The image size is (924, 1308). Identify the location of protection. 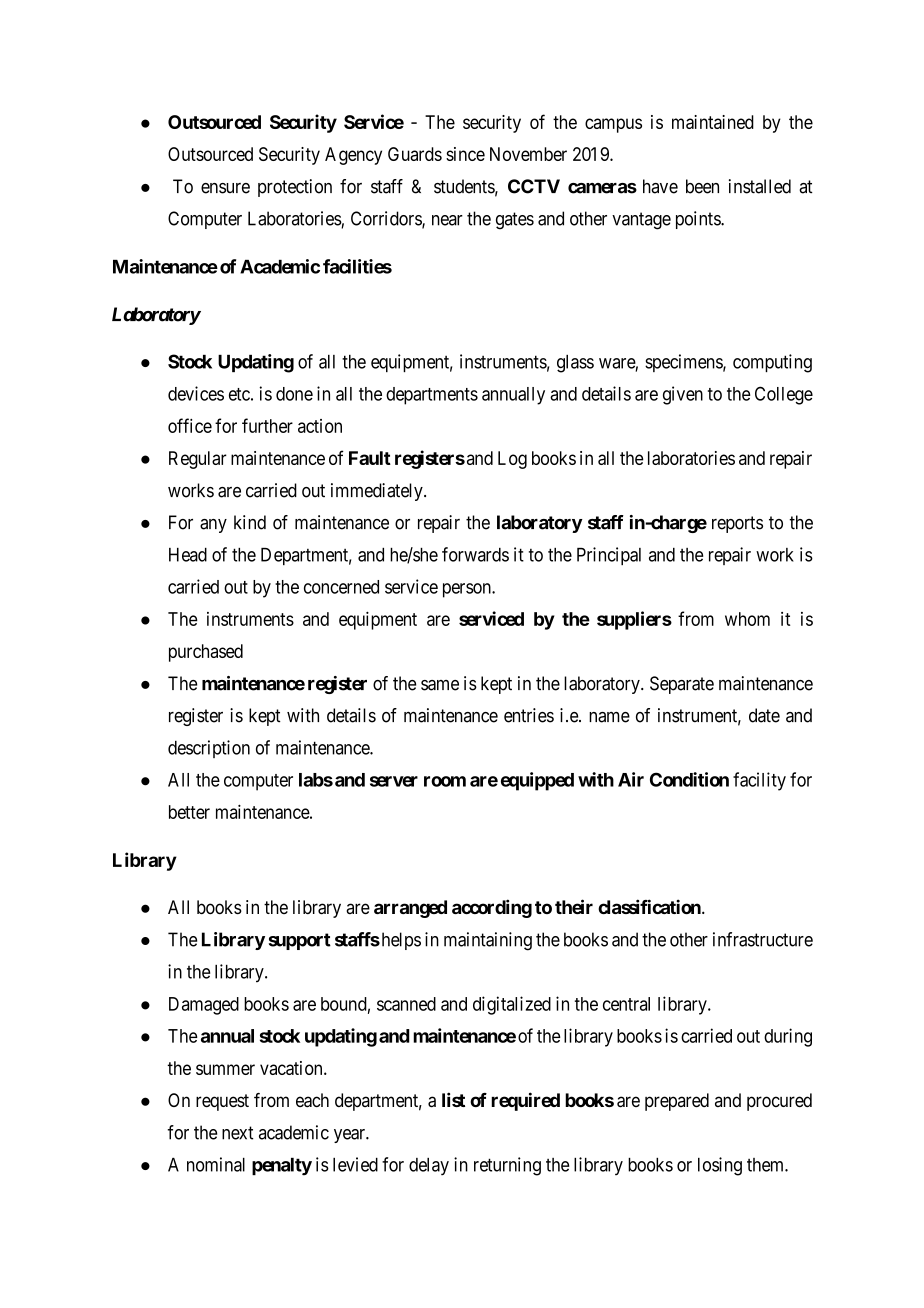
(295, 188).
